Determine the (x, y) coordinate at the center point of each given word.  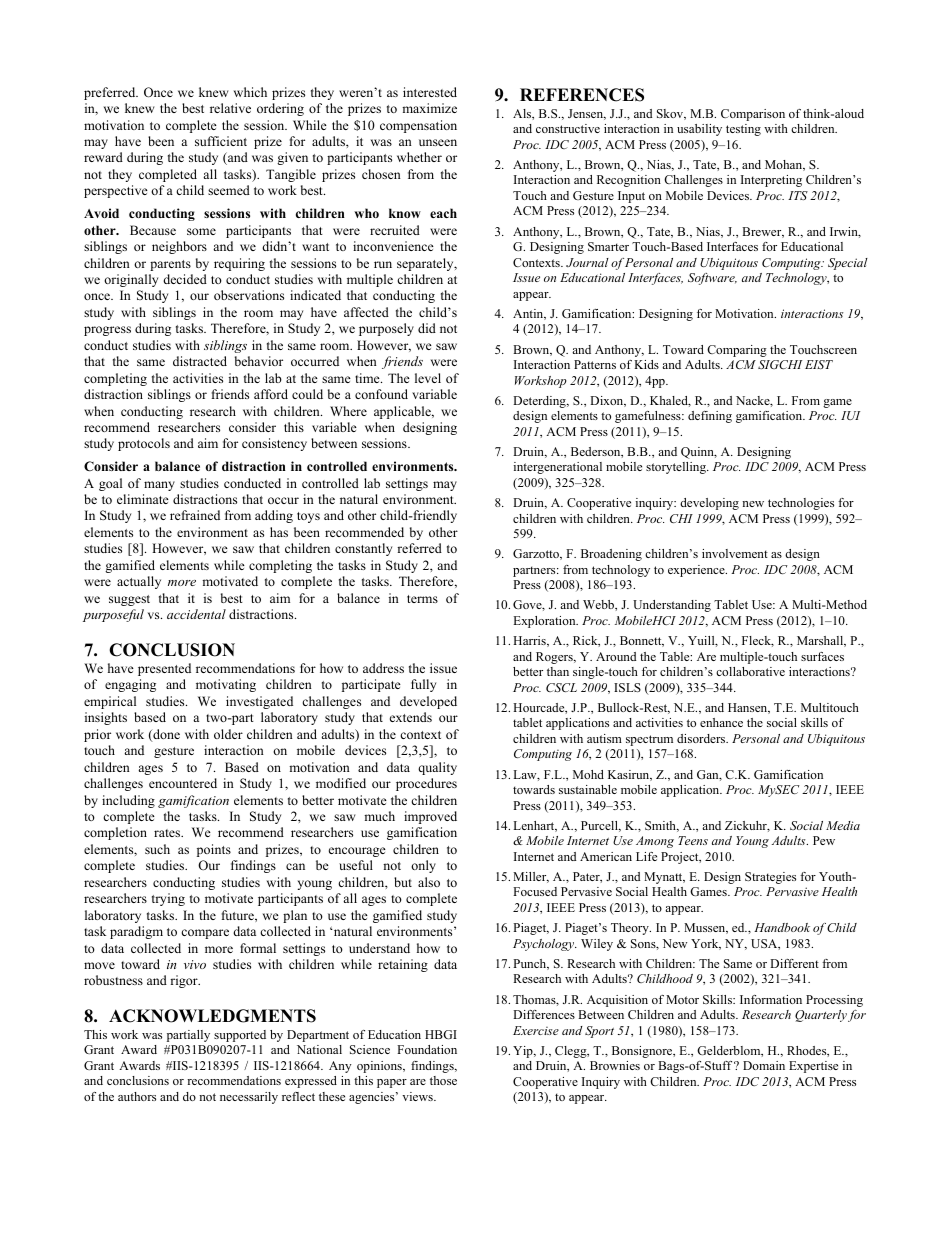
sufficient (221, 141)
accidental (196, 614)
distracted (200, 361)
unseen (438, 142)
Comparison (753, 115)
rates (168, 833)
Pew (824, 840)
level (428, 378)
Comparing (737, 351)
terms (422, 599)
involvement (735, 553)
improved (430, 817)
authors (137, 1096)
